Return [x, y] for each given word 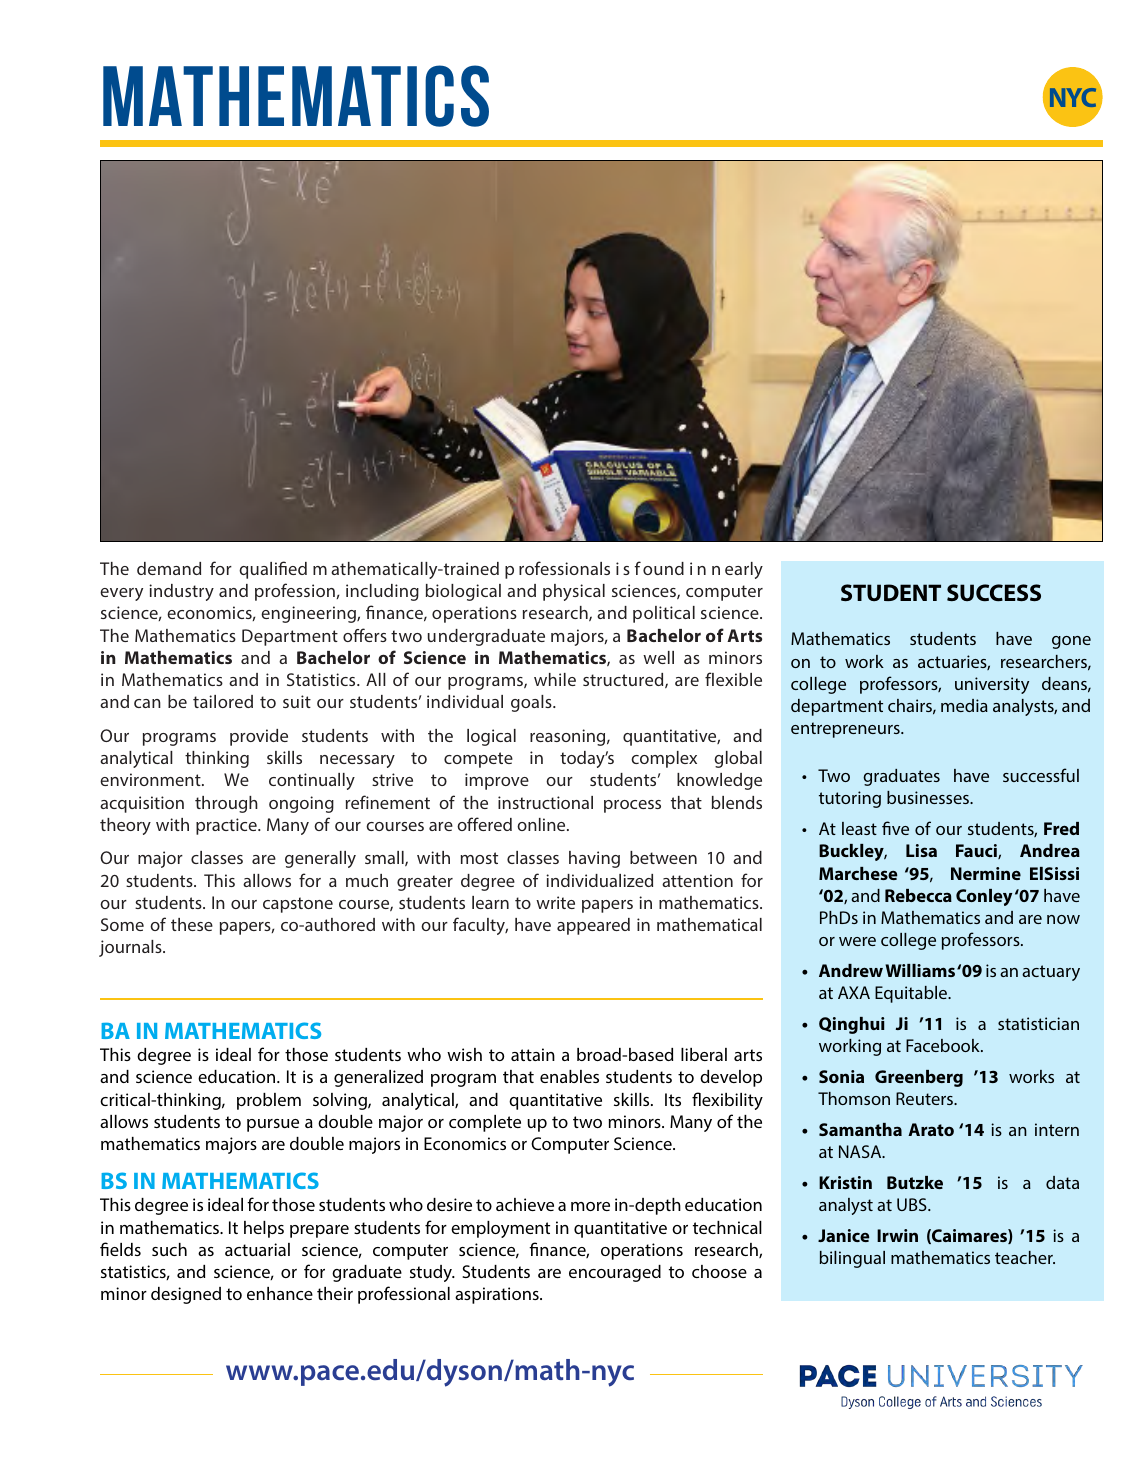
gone [1071, 642]
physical [574, 592]
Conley [984, 897]
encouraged [615, 1273]
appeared [593, 926]
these [192, 924]
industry [181, 592]
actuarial [257, 1249]
